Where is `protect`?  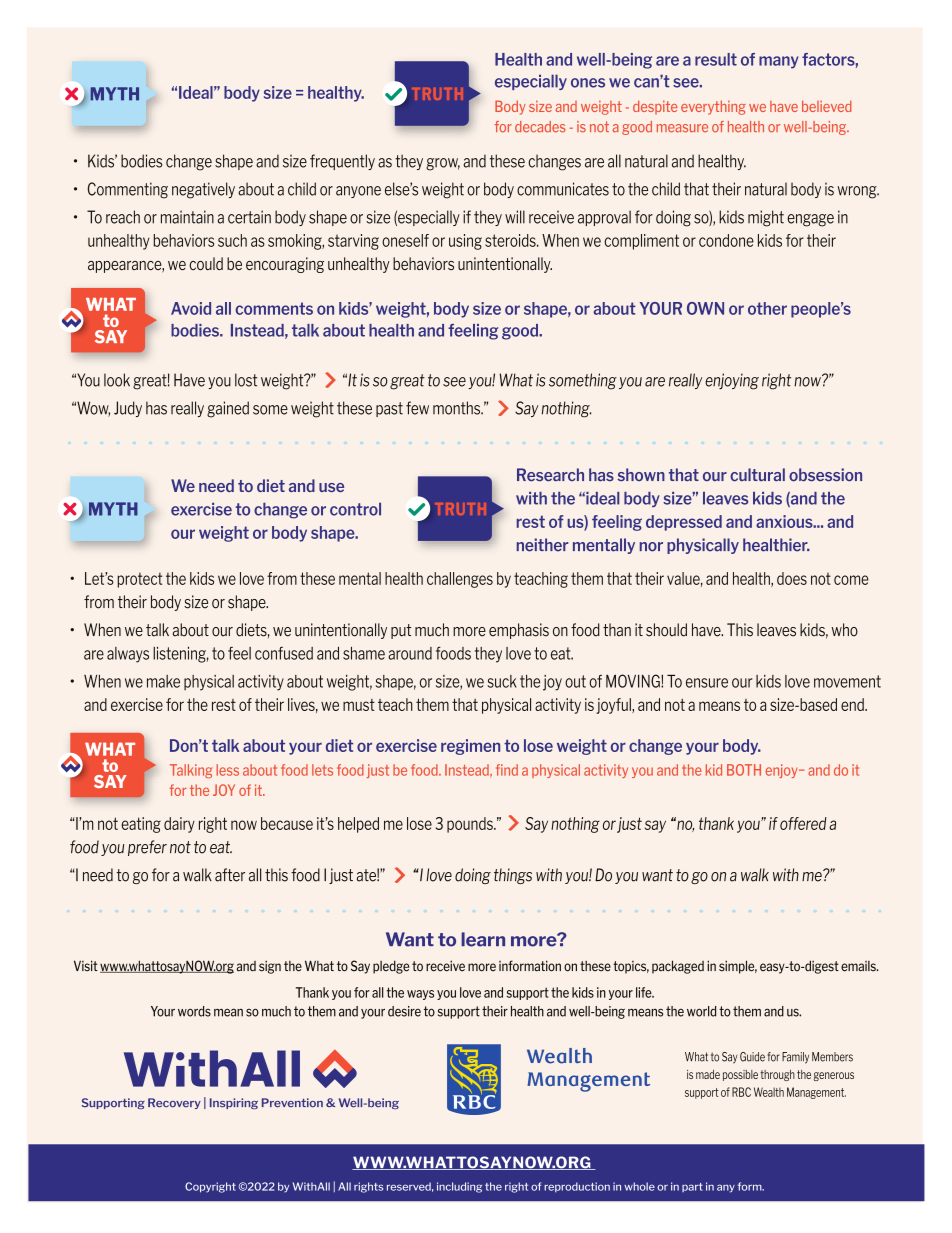 protect is located at coordinates (140, 580).
